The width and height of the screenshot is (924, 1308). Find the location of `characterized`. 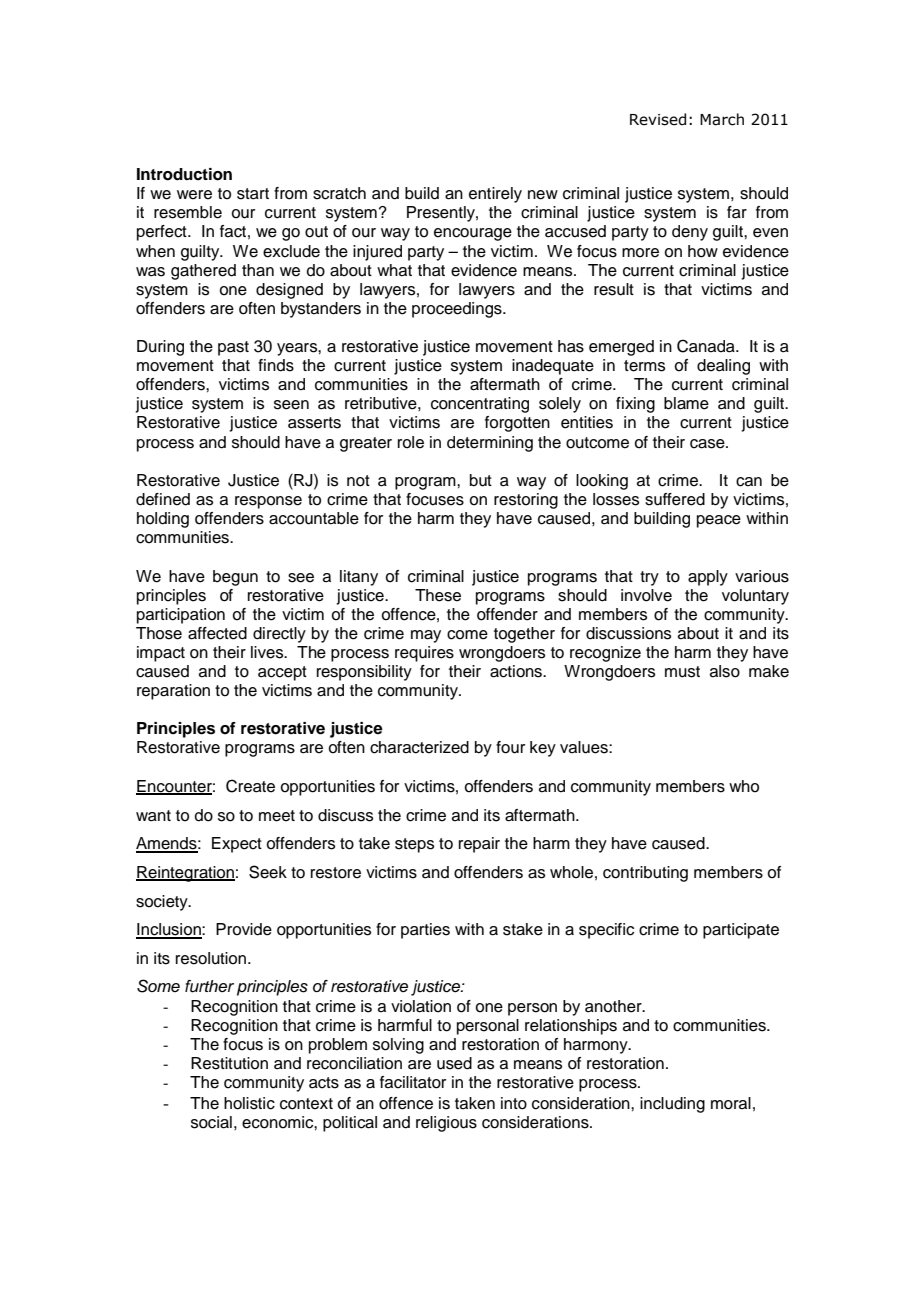

characterized is located at coordinates (419, 747).
